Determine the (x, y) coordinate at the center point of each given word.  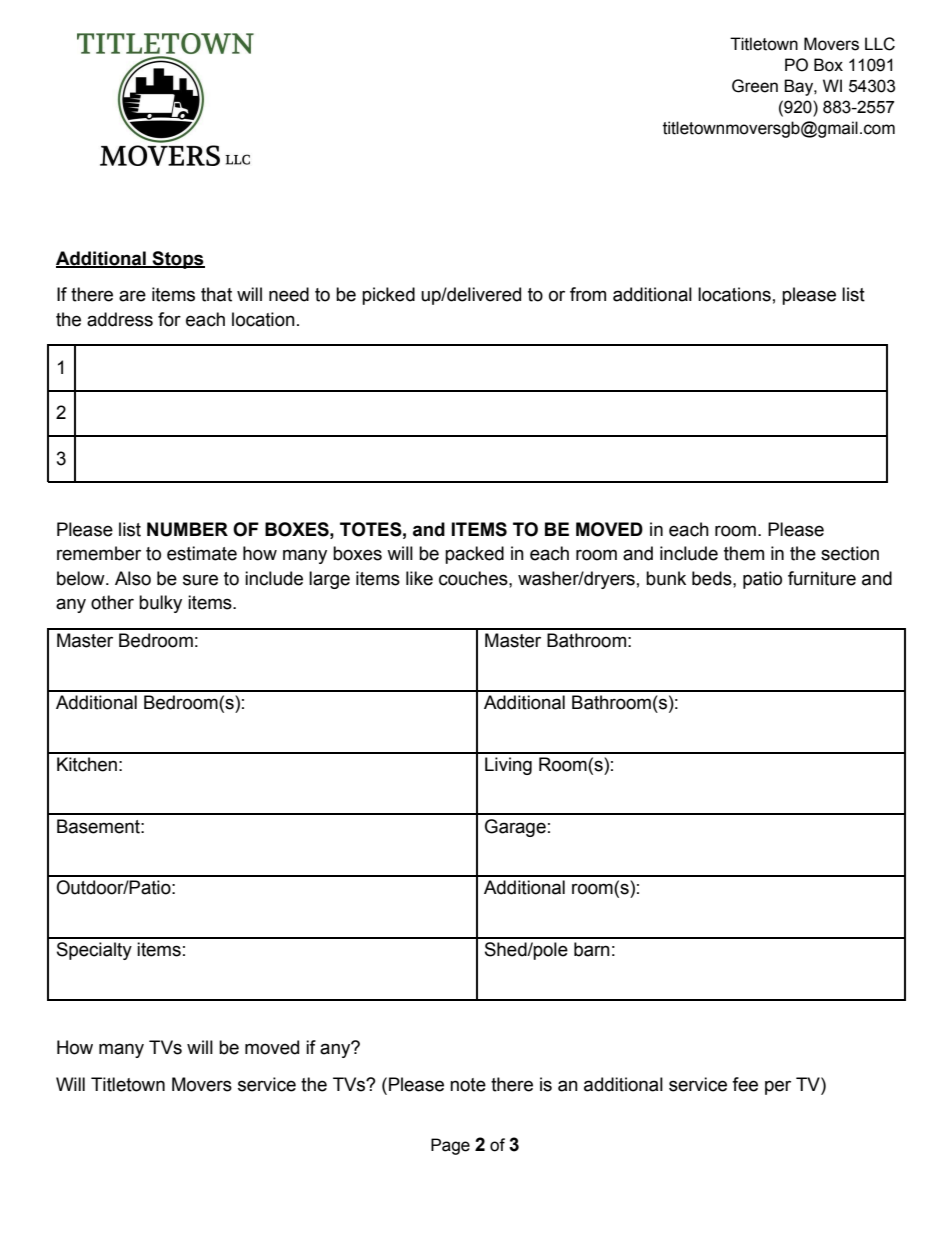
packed (474, 555)
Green (755, 86)
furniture (822, 578)
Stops (178, 260)
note (468, 1085)
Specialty (94, 951)
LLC (880, 44)
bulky (160, 604)
